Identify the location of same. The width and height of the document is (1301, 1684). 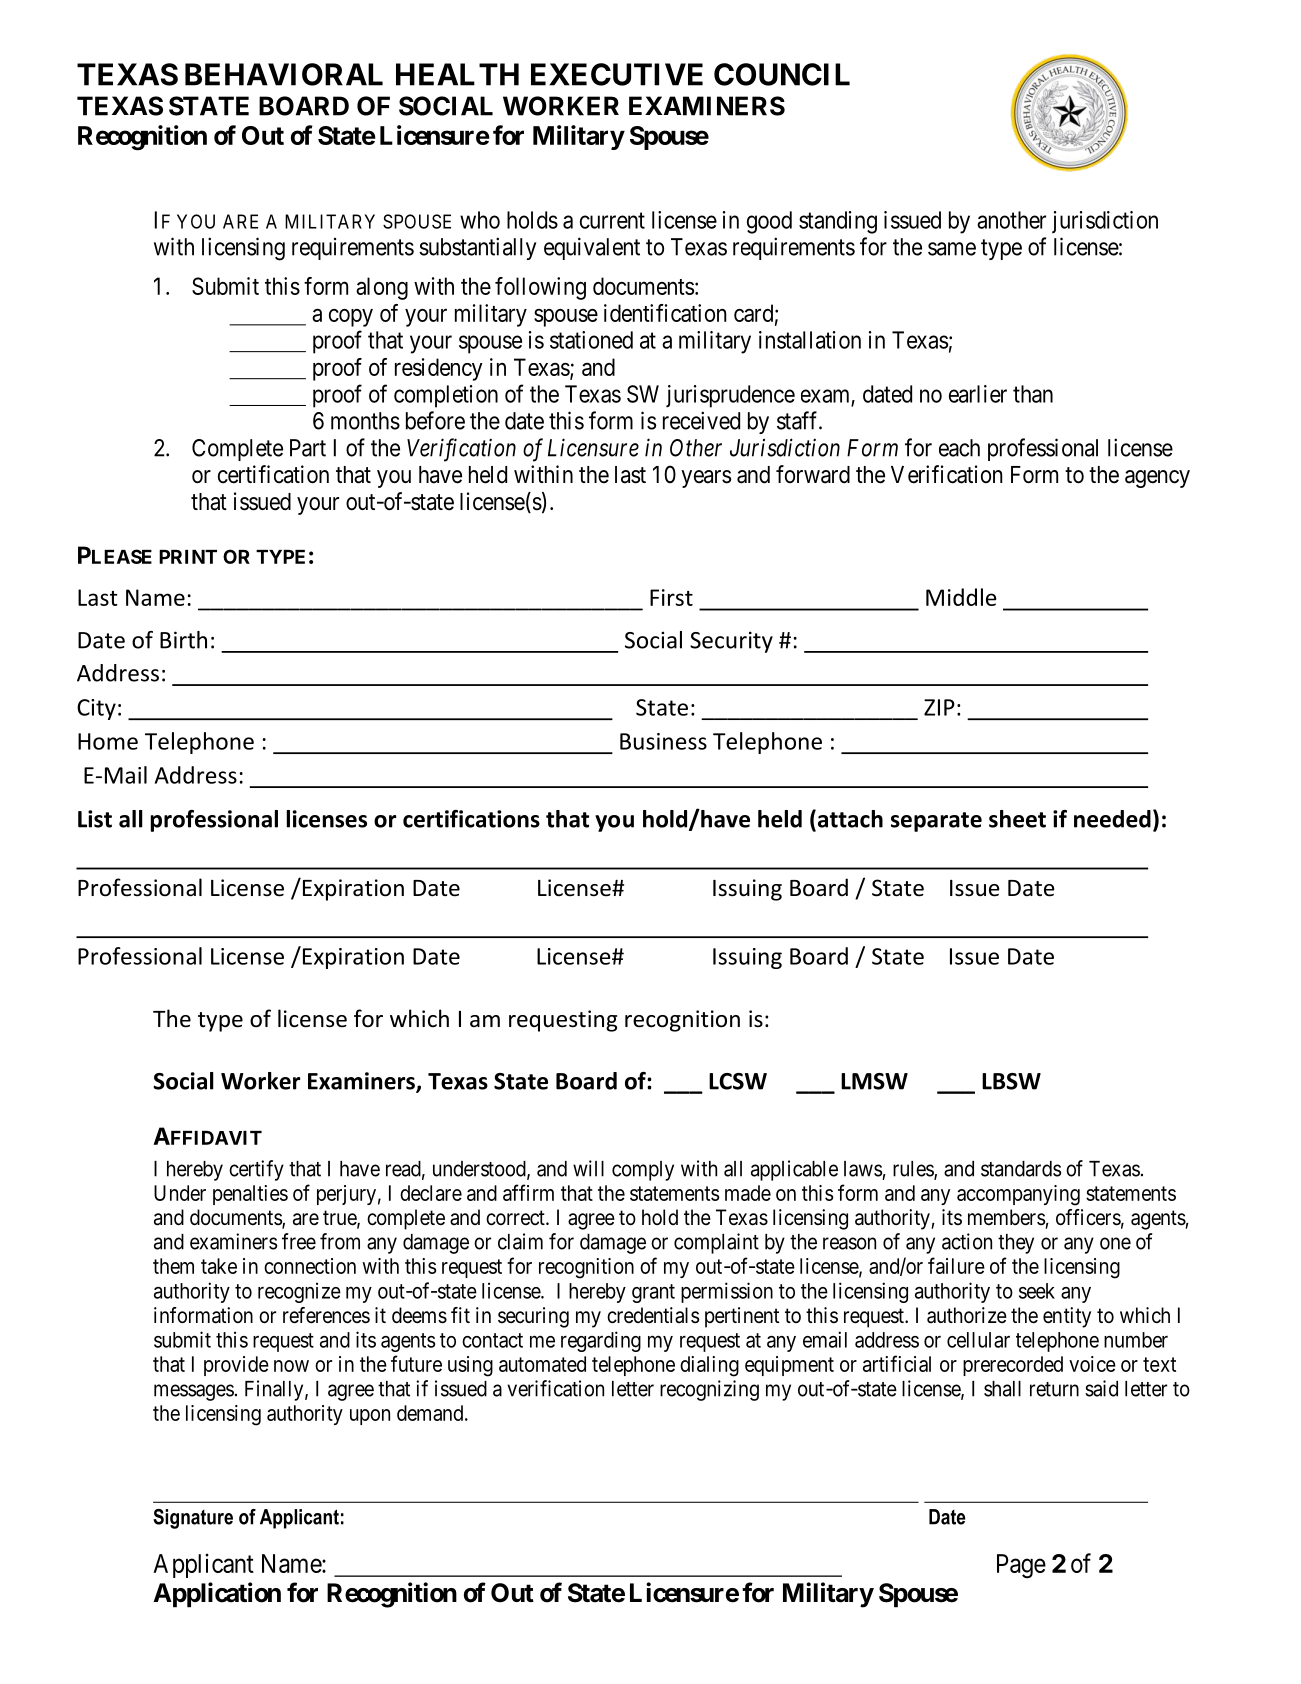
(952, 249).
